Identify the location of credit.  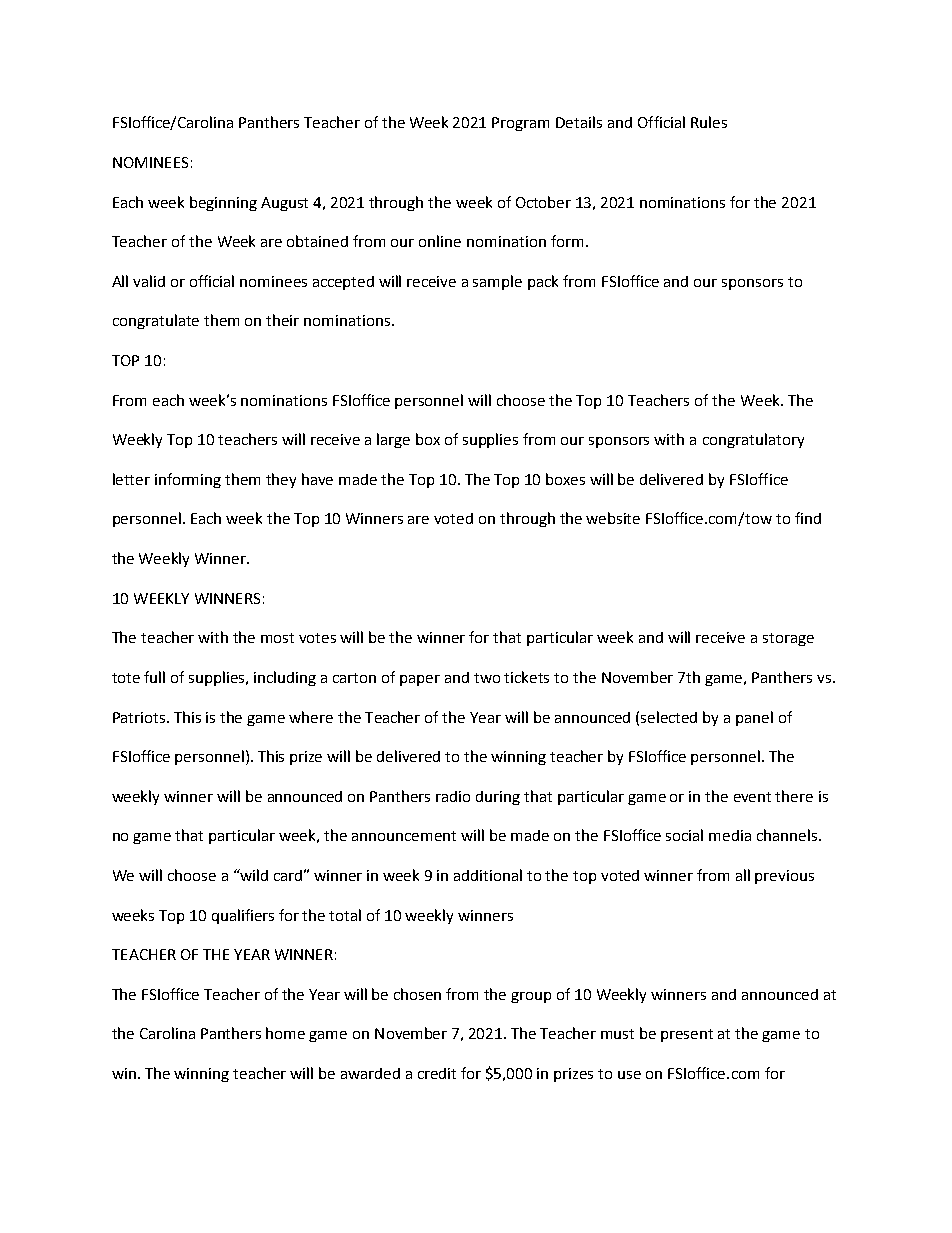
(437, 1073).
